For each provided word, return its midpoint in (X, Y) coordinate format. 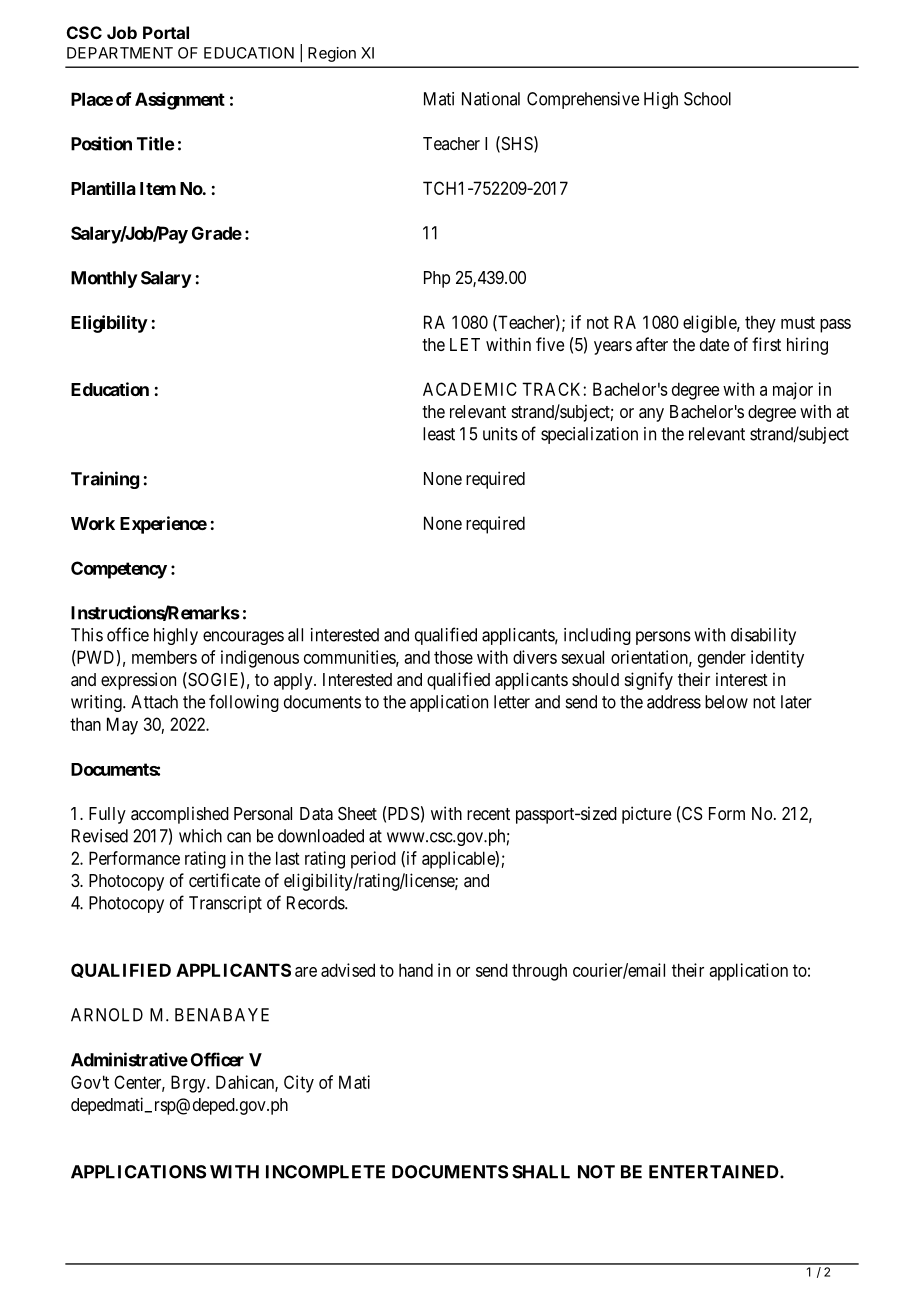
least (439, 434)
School (707, 99)
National (491, 99)
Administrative (129, 1059)
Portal (166, 32)
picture (646, 815)
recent (488, 814)
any (651, 415)
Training (105, 480)
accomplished (180, 815)
